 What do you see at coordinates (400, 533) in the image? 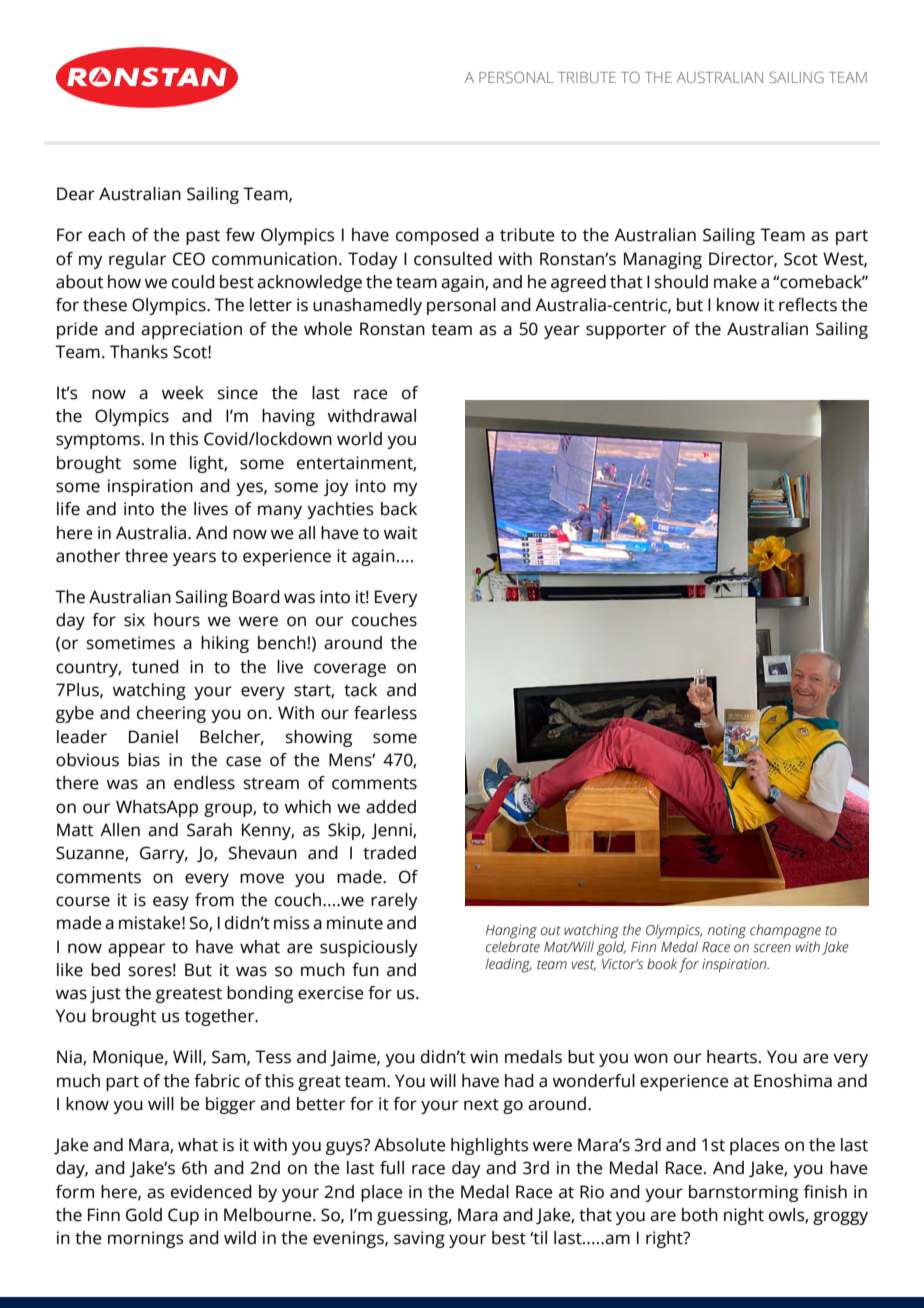
I see `wait` at bounding box center [400, 533].
